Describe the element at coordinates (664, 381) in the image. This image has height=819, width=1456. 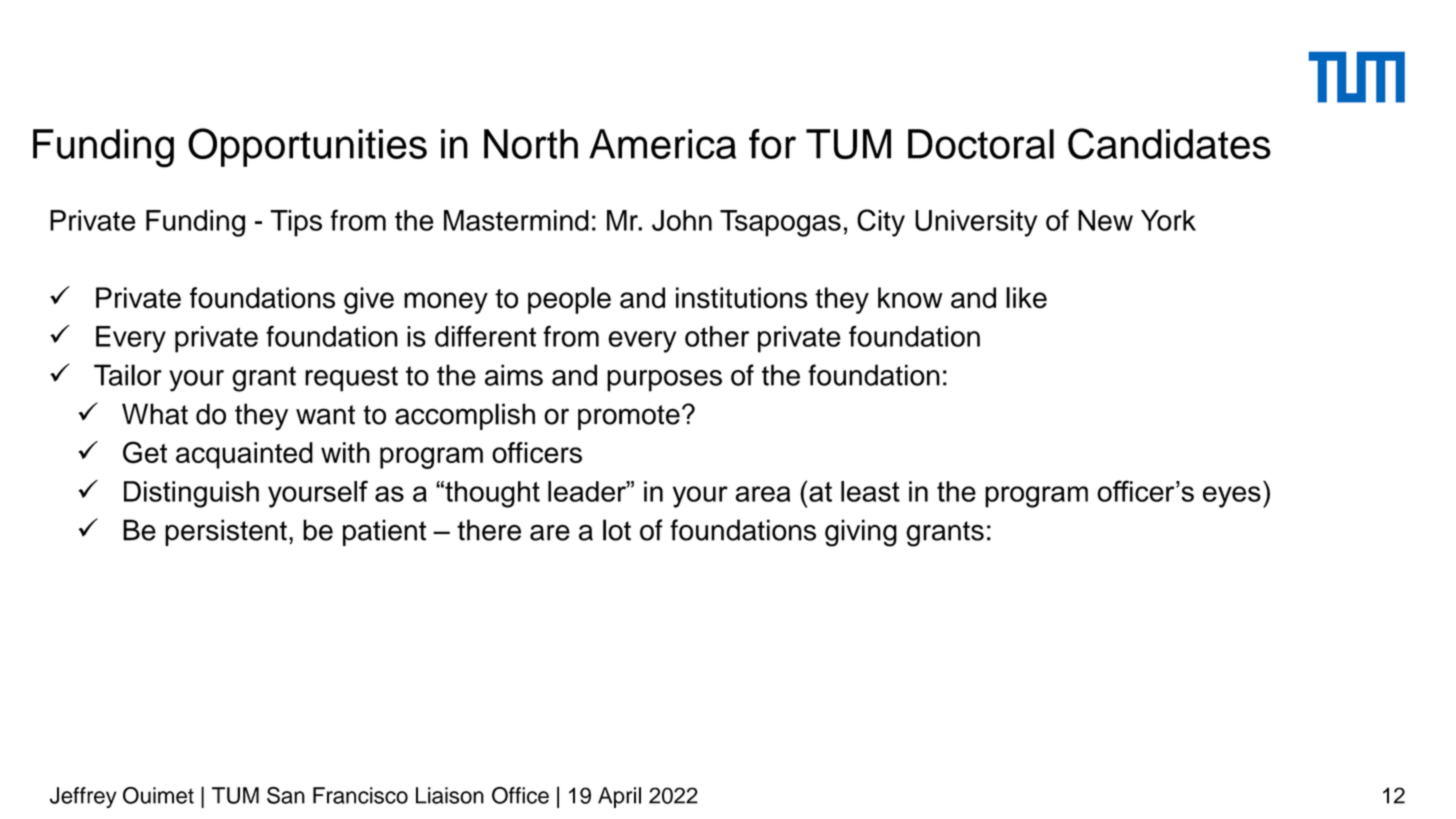
I see `purposes` at that location.
